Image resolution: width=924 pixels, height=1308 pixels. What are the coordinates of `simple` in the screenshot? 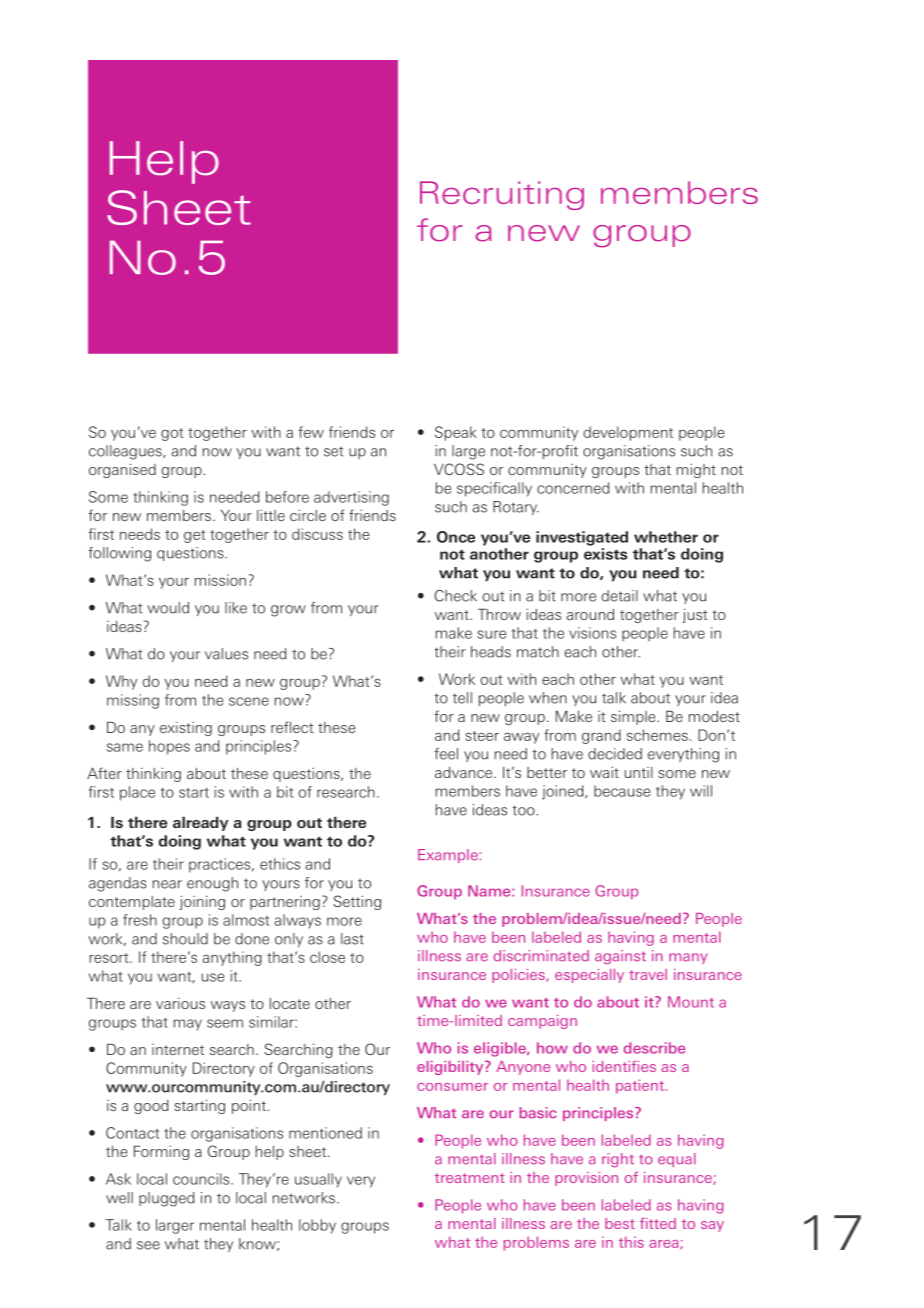 It's located at (634, 717).
